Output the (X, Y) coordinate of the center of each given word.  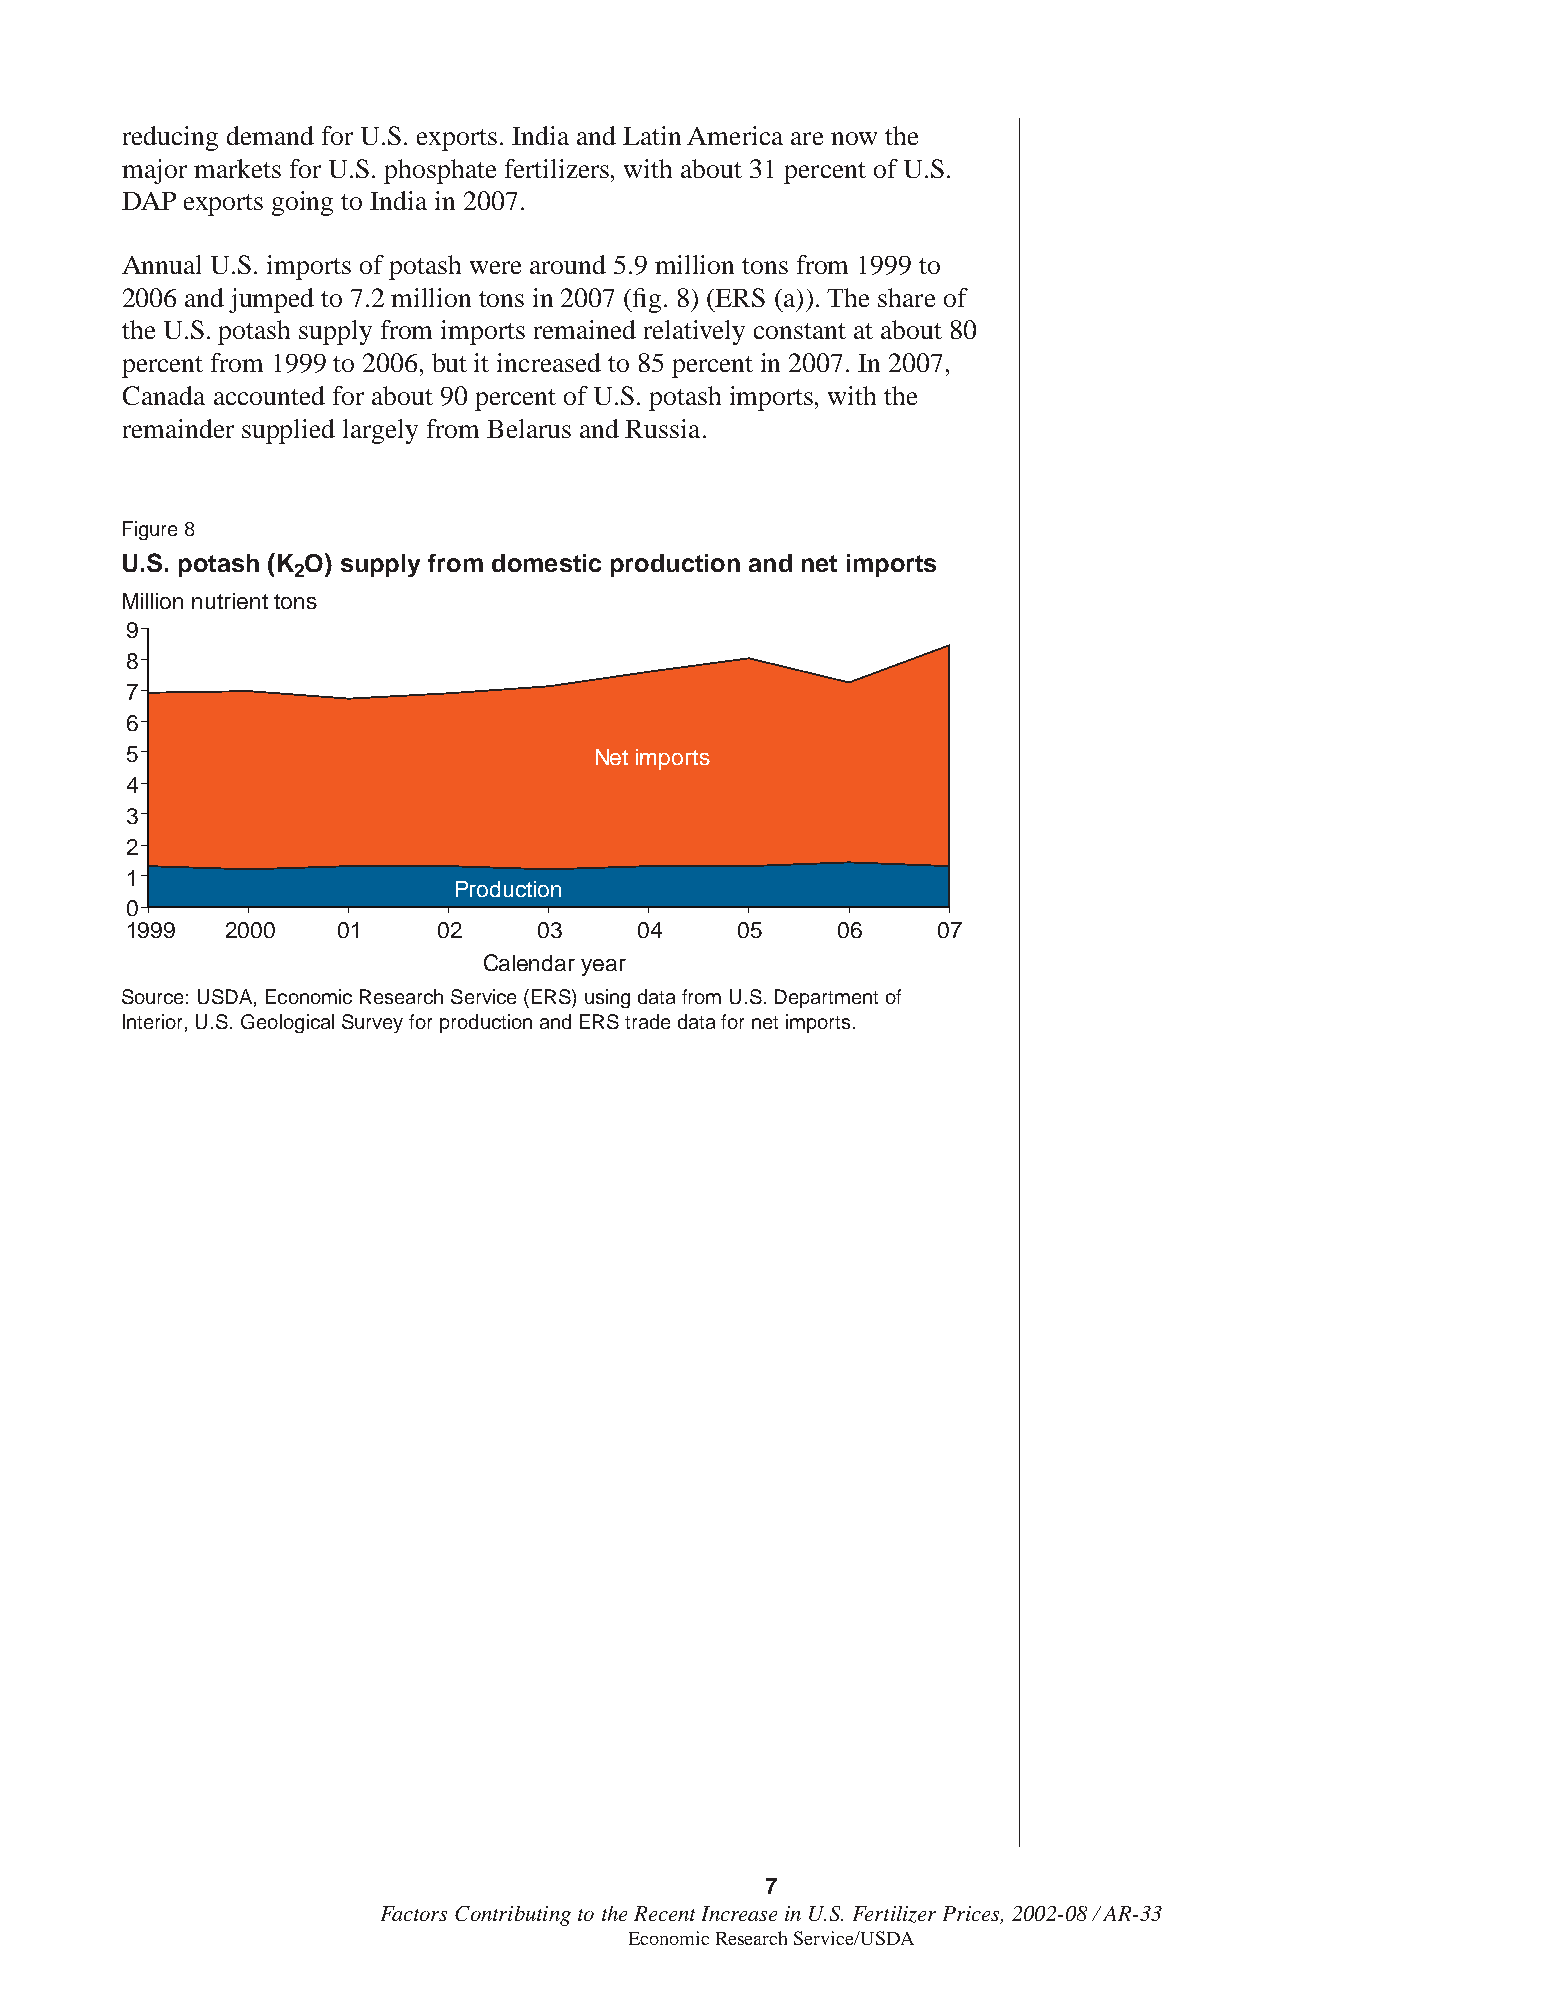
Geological (287, 1023)
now (854, 138)
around (568, 264)
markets (237, 168)
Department (826, 998)
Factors (414, 1913)
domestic (546, 563)
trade (647, 1021)
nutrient (230, 601)
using (607, 998)
